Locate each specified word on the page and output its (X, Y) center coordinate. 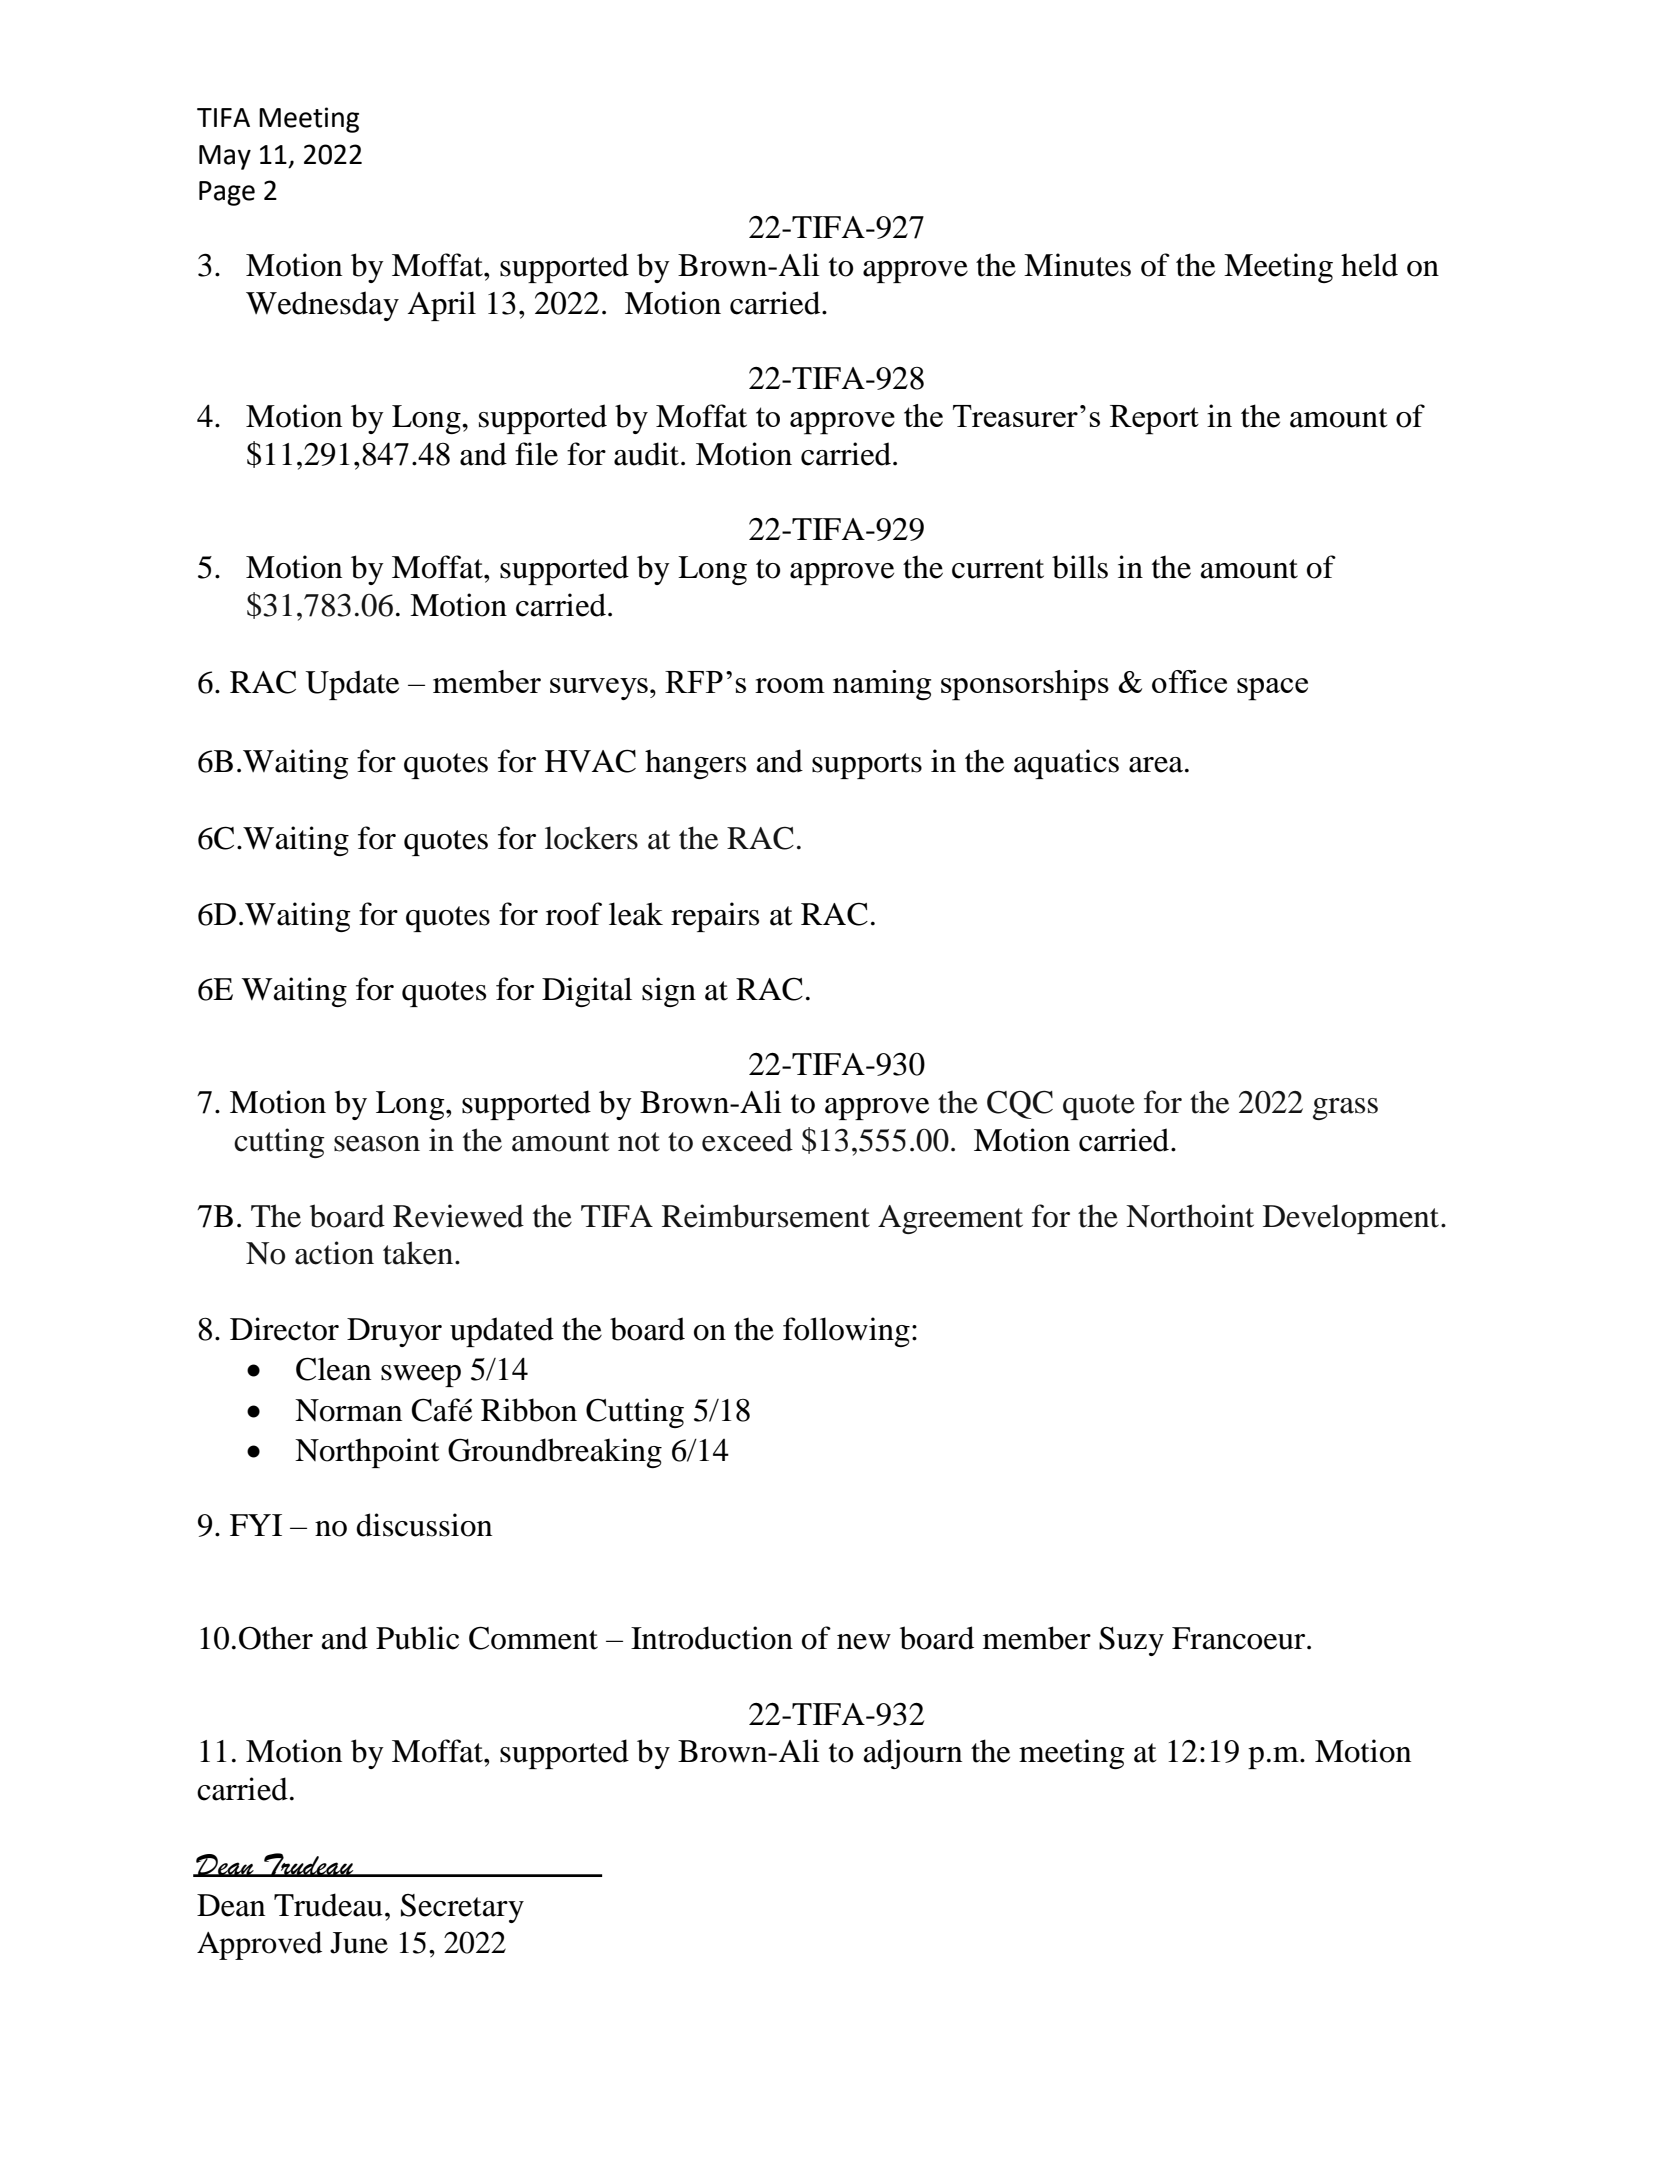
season (377, 1144)
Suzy (1131, 1641)
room (790, 685)
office (1189, 681)
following (846, 1332)
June (359, 1943)
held (1369, 265)
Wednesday (322, 306)
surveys (599, 689)
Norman (348, 1410)
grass (1345, 1109)
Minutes (1077, 265)
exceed (747, 1140)
